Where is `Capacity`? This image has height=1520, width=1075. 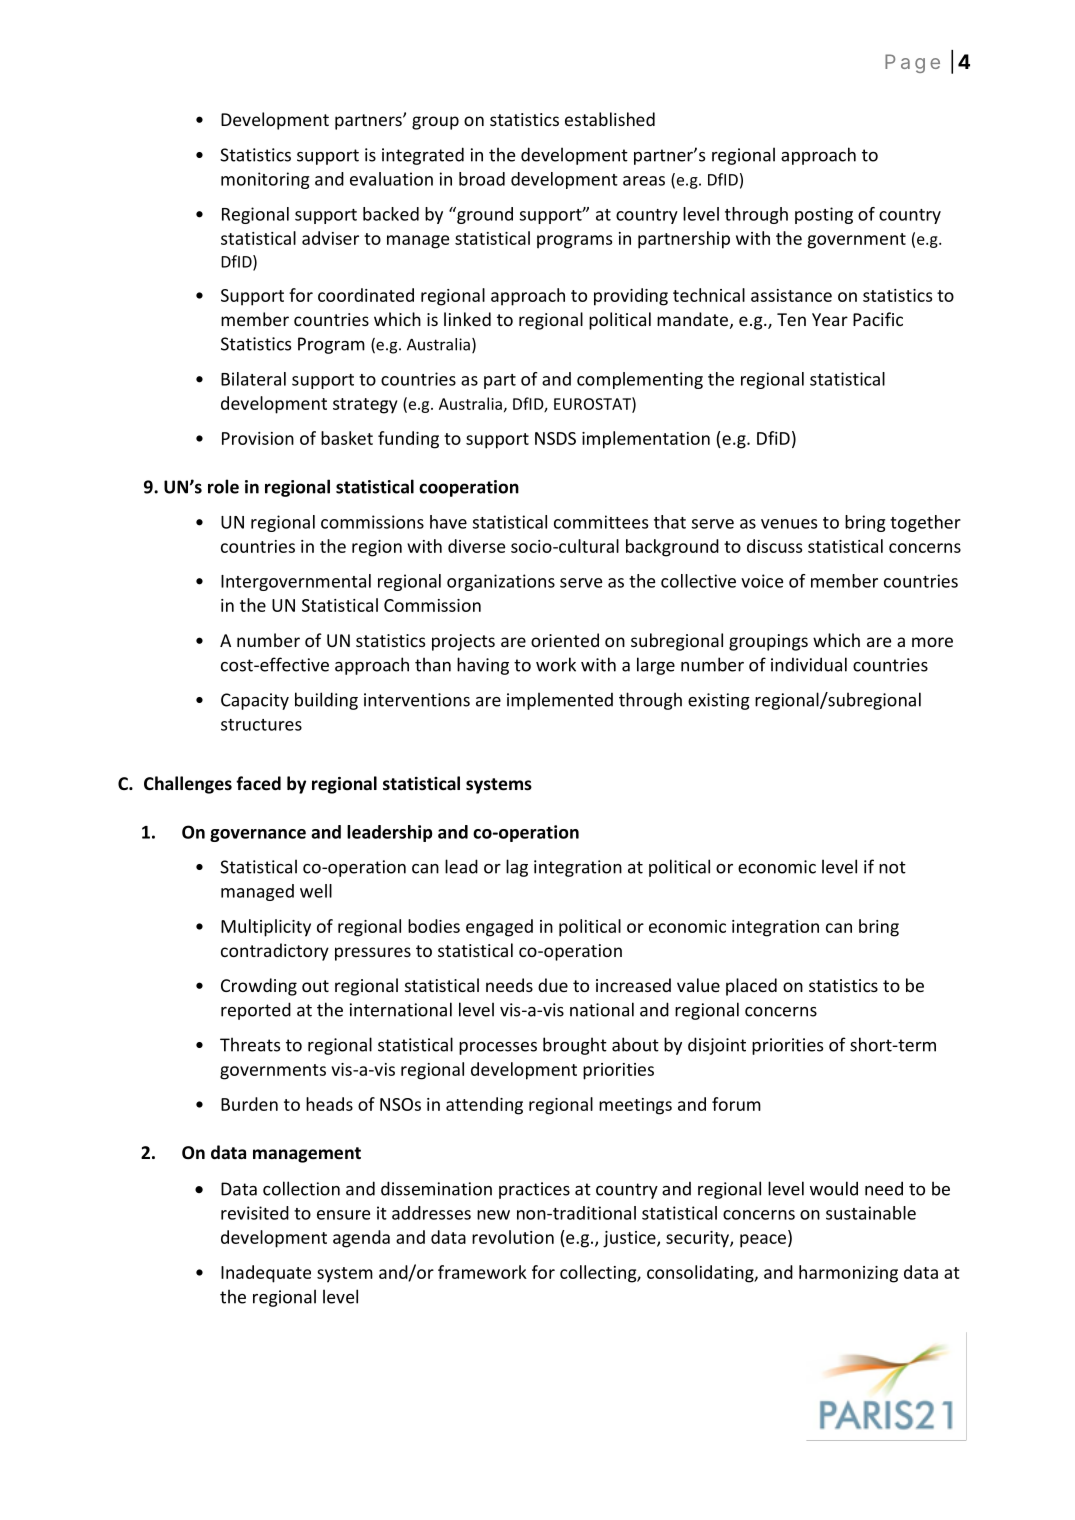
Capacity is located at coordinates (255, 701).
